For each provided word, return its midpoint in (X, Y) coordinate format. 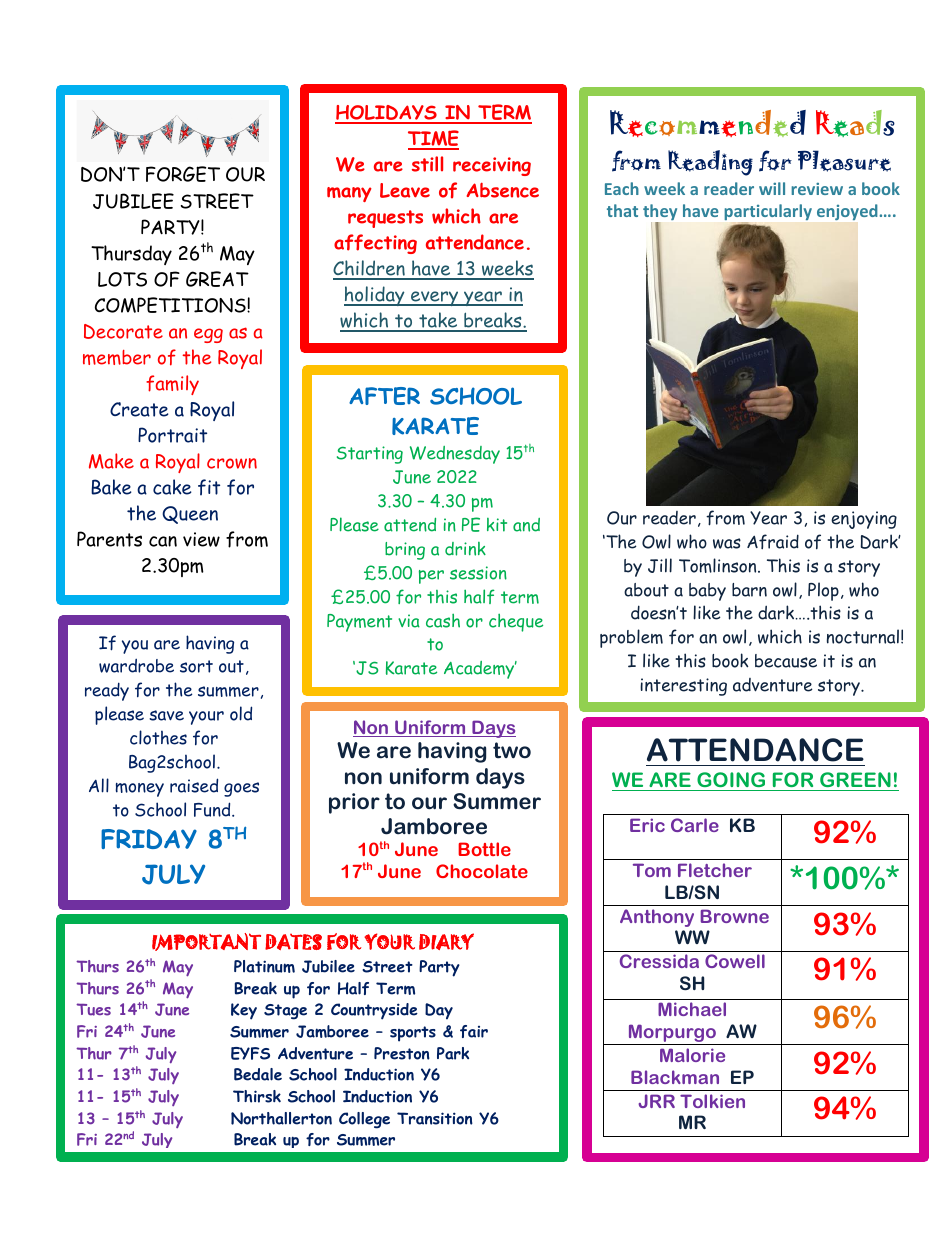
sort (196, 666)
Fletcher (715, 870)
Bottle (484, 849)
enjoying (864, 520)
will (772, 188)
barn (749, 590)
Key (244, 1011)
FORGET (183, 174)
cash (443, 621)
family (172, 385)
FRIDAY (149, 839)
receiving (492, 166)
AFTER (384, 396)
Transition (435, 1118)
